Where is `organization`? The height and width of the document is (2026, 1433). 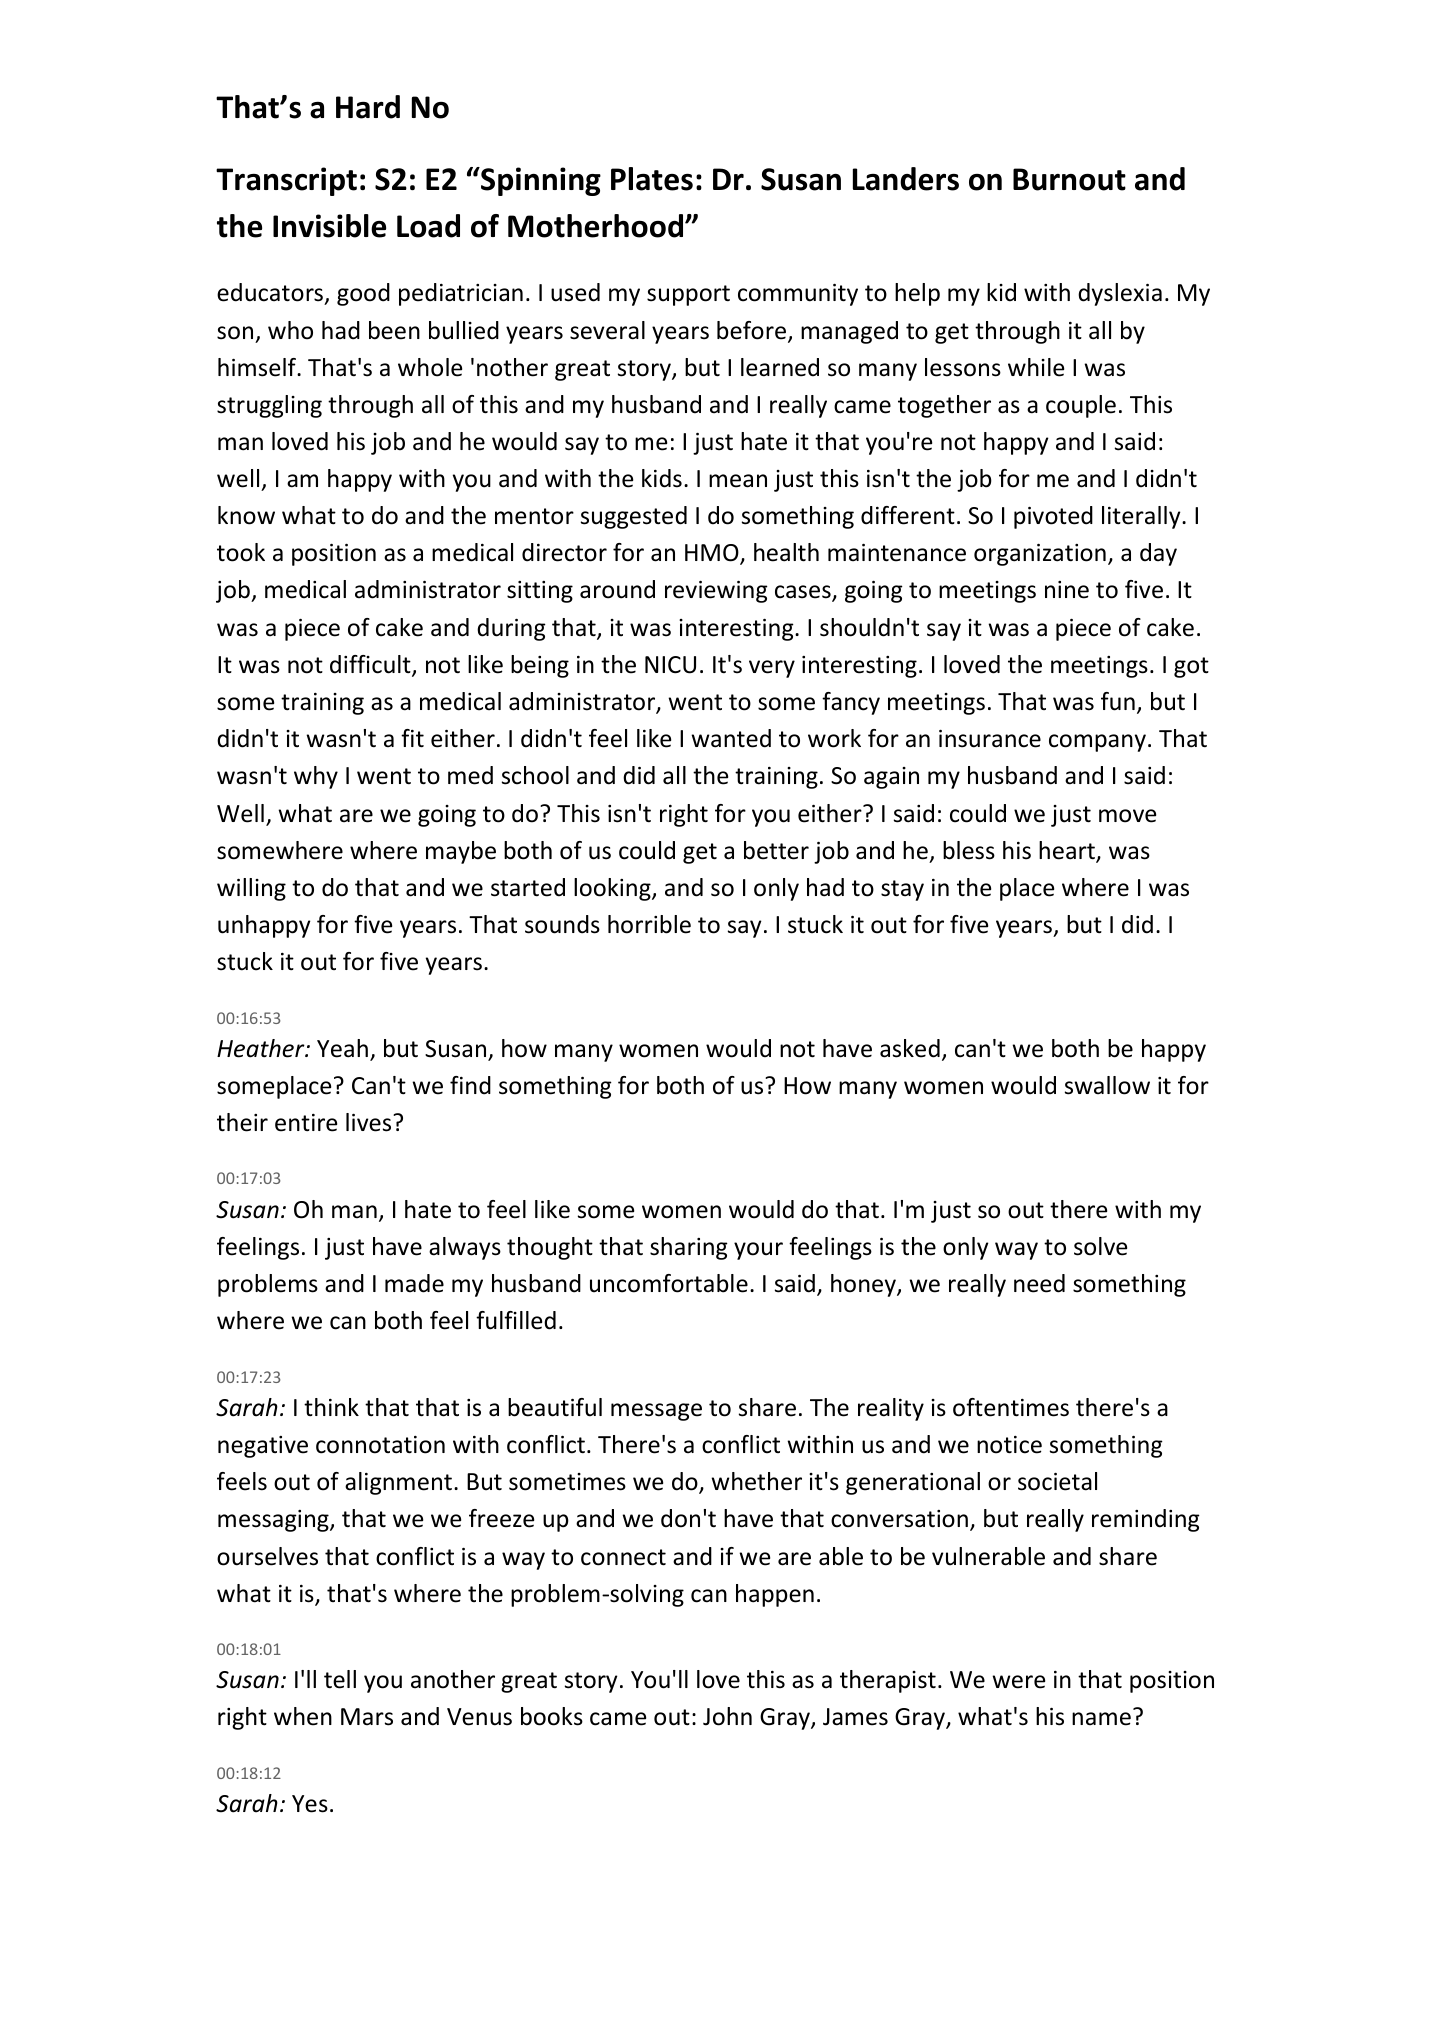 organization is located at coordinates (1040, 555).
